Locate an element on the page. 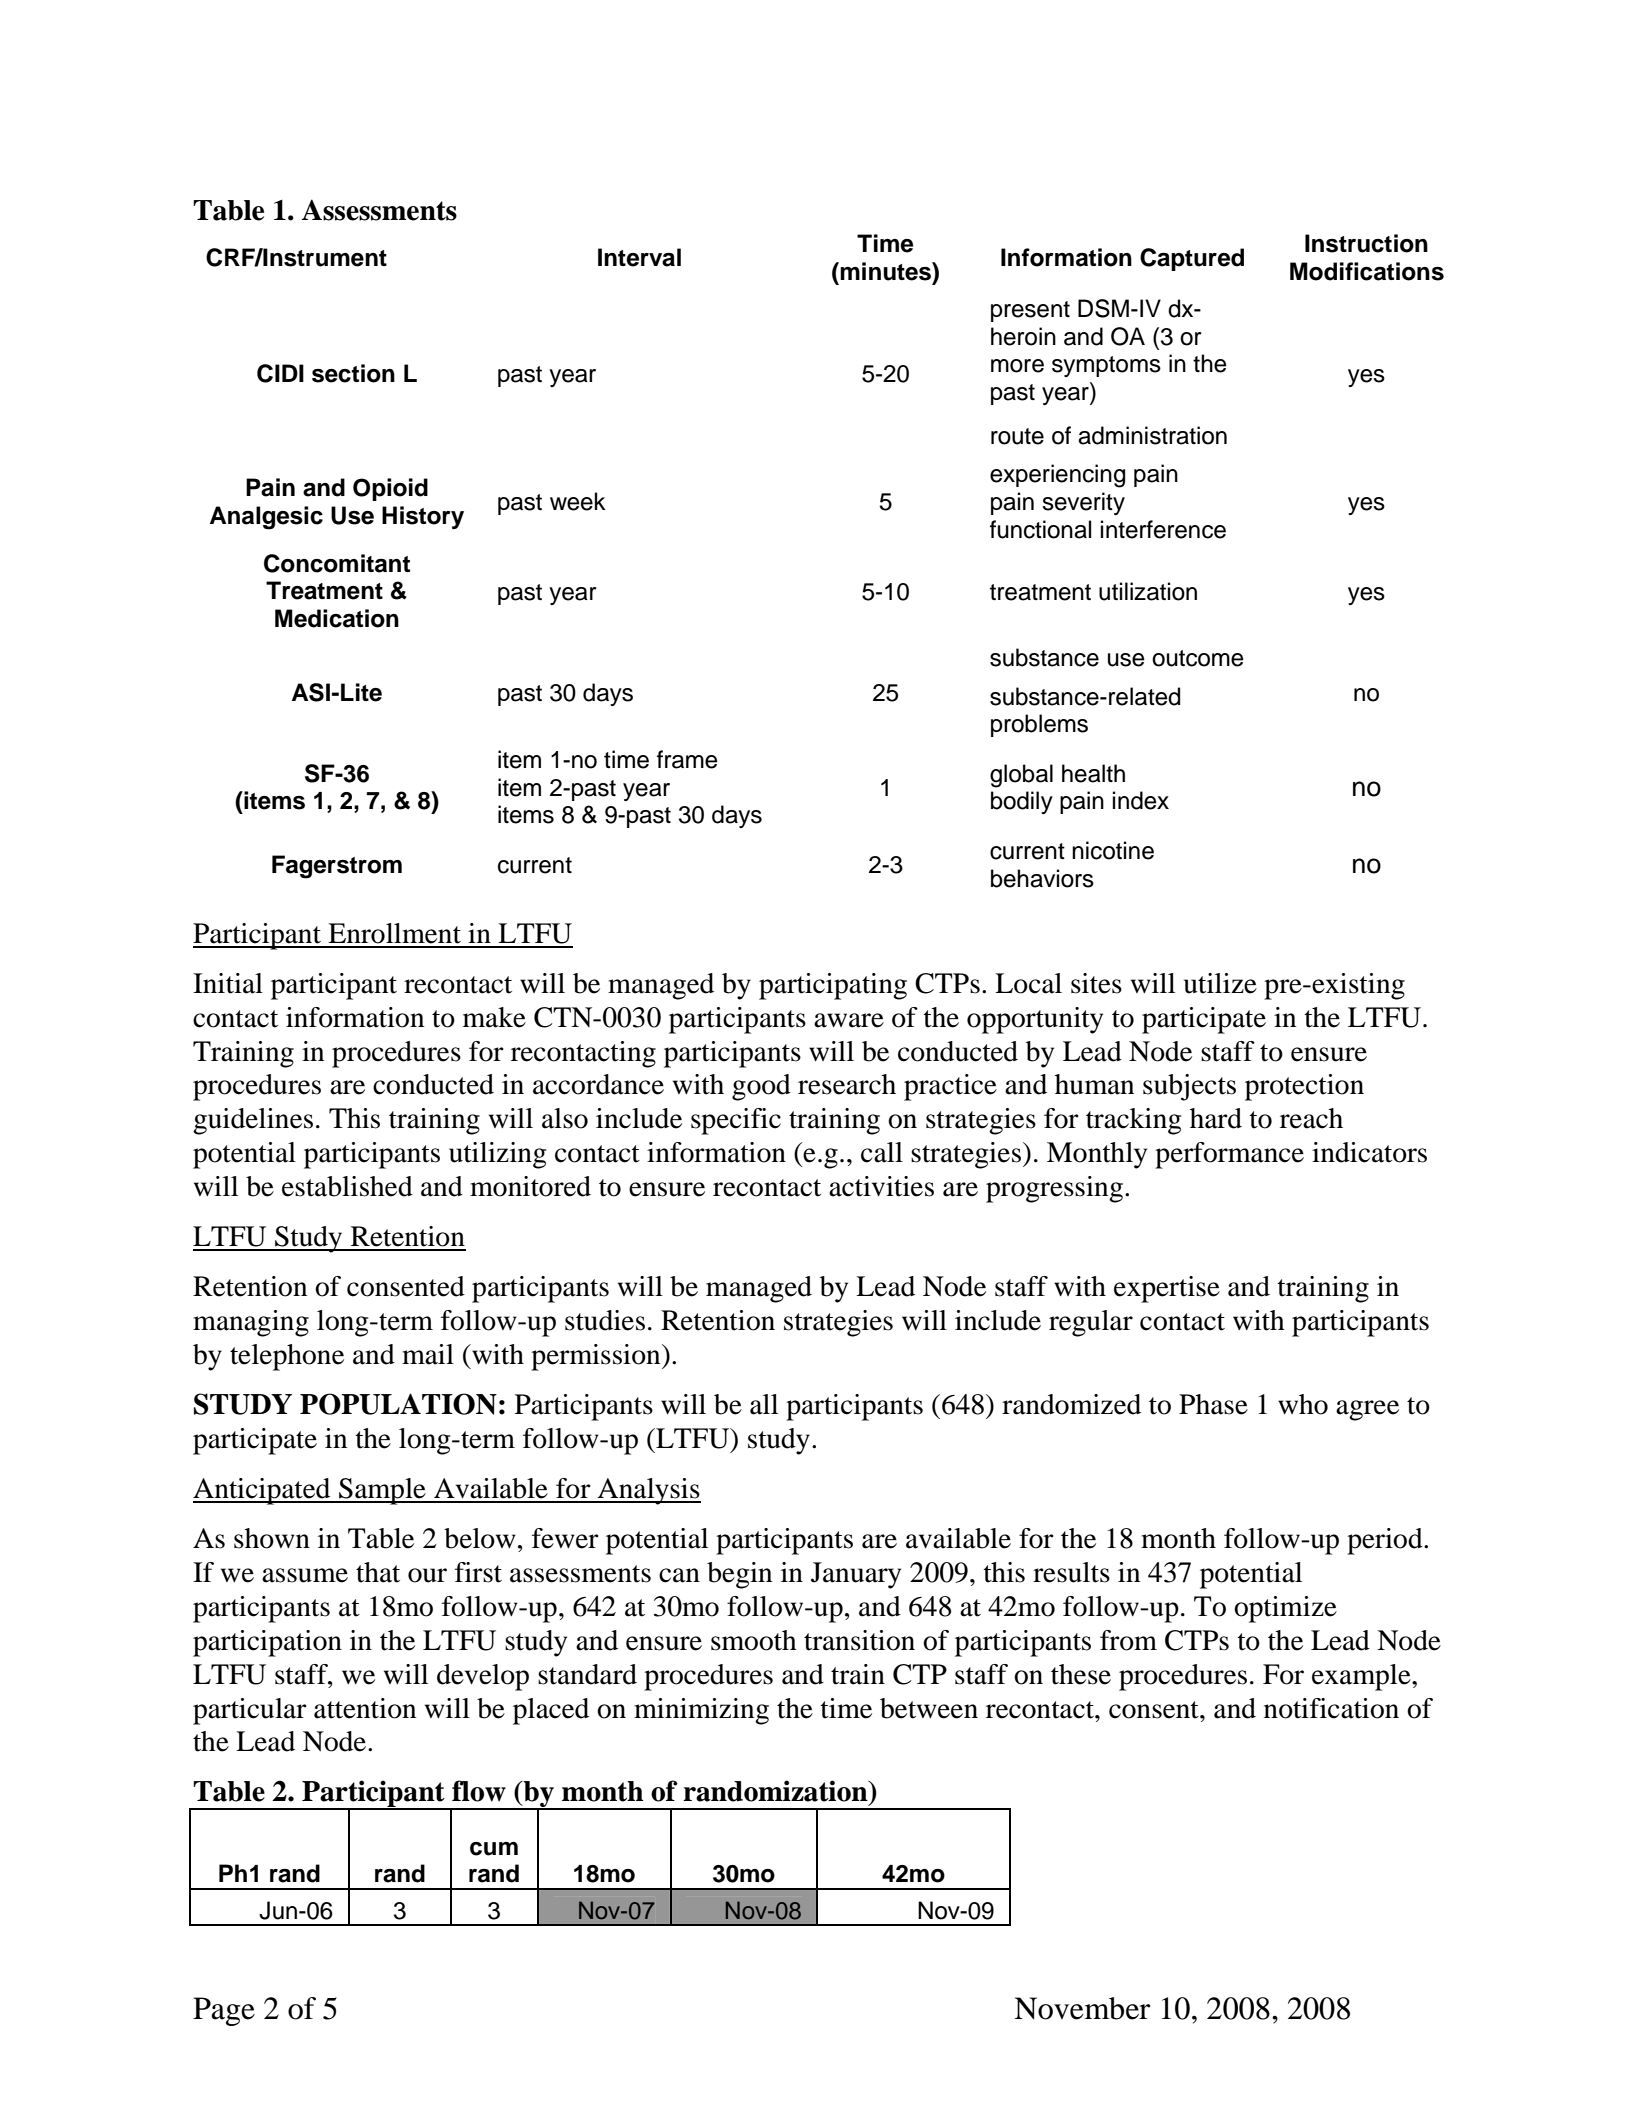  utilize is located at coordinates (1220, 983).
